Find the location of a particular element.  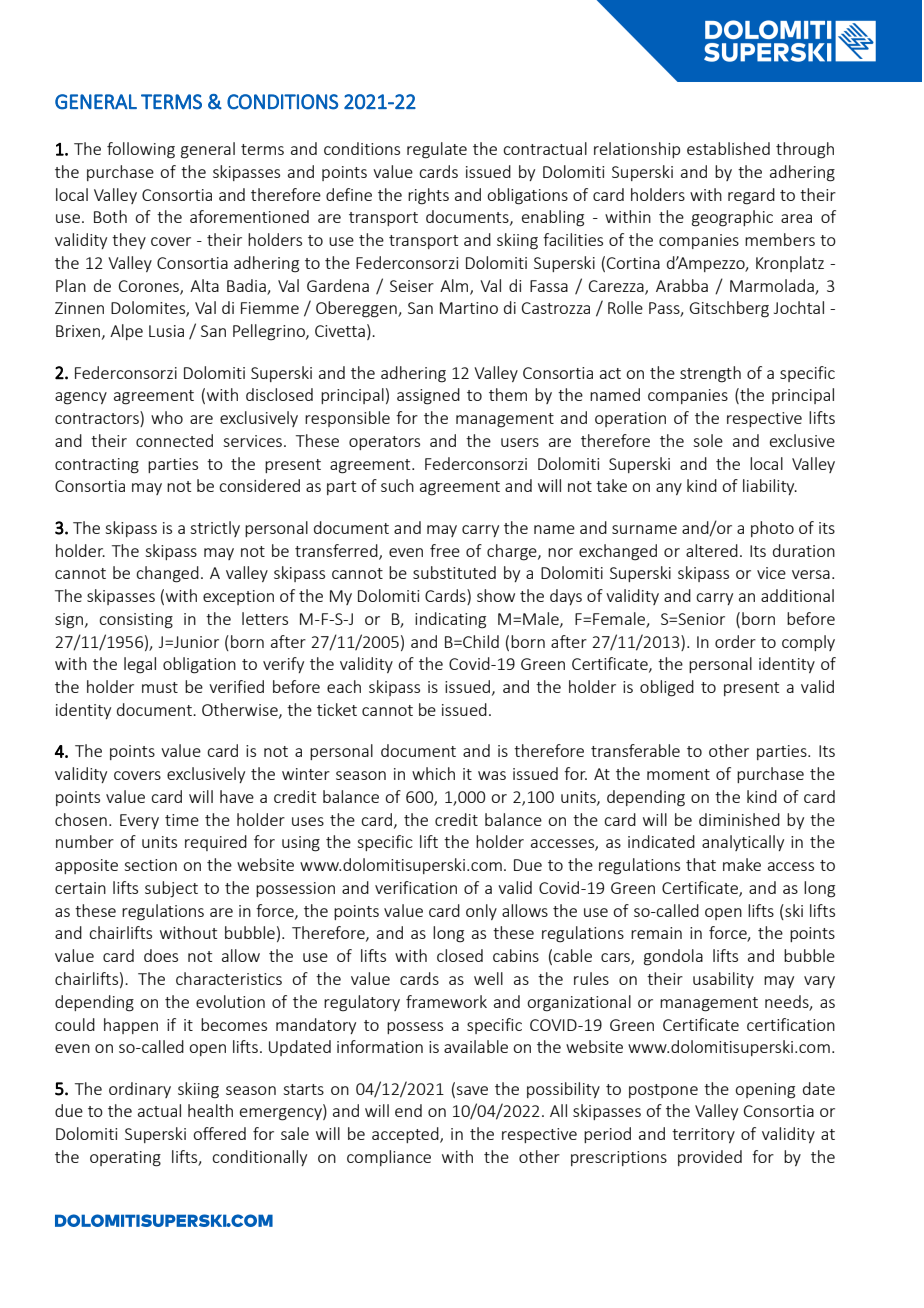

following is located at coordinates (141, 150).
